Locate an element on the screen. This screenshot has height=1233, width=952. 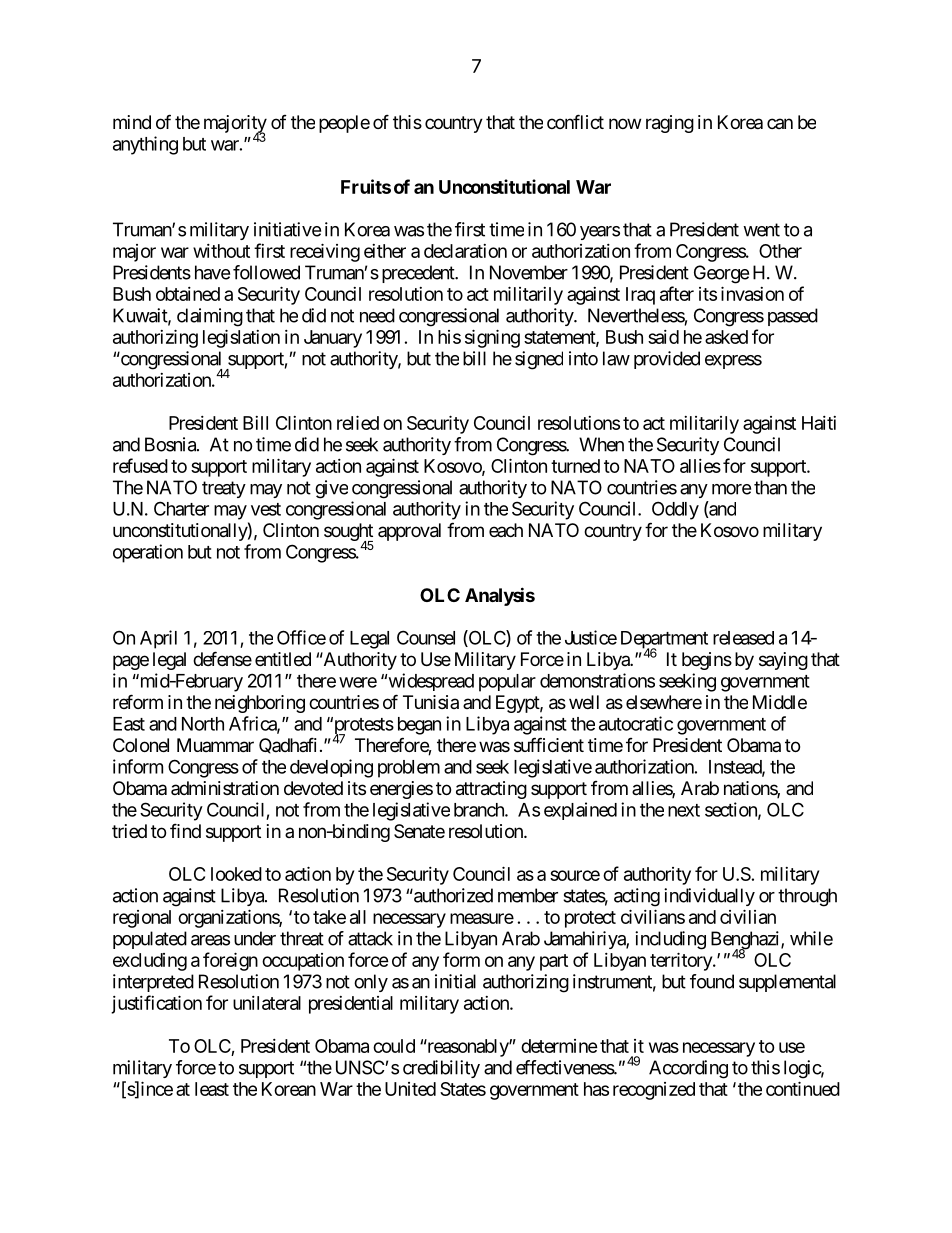
conflict is located at coordinates (575, 121).
